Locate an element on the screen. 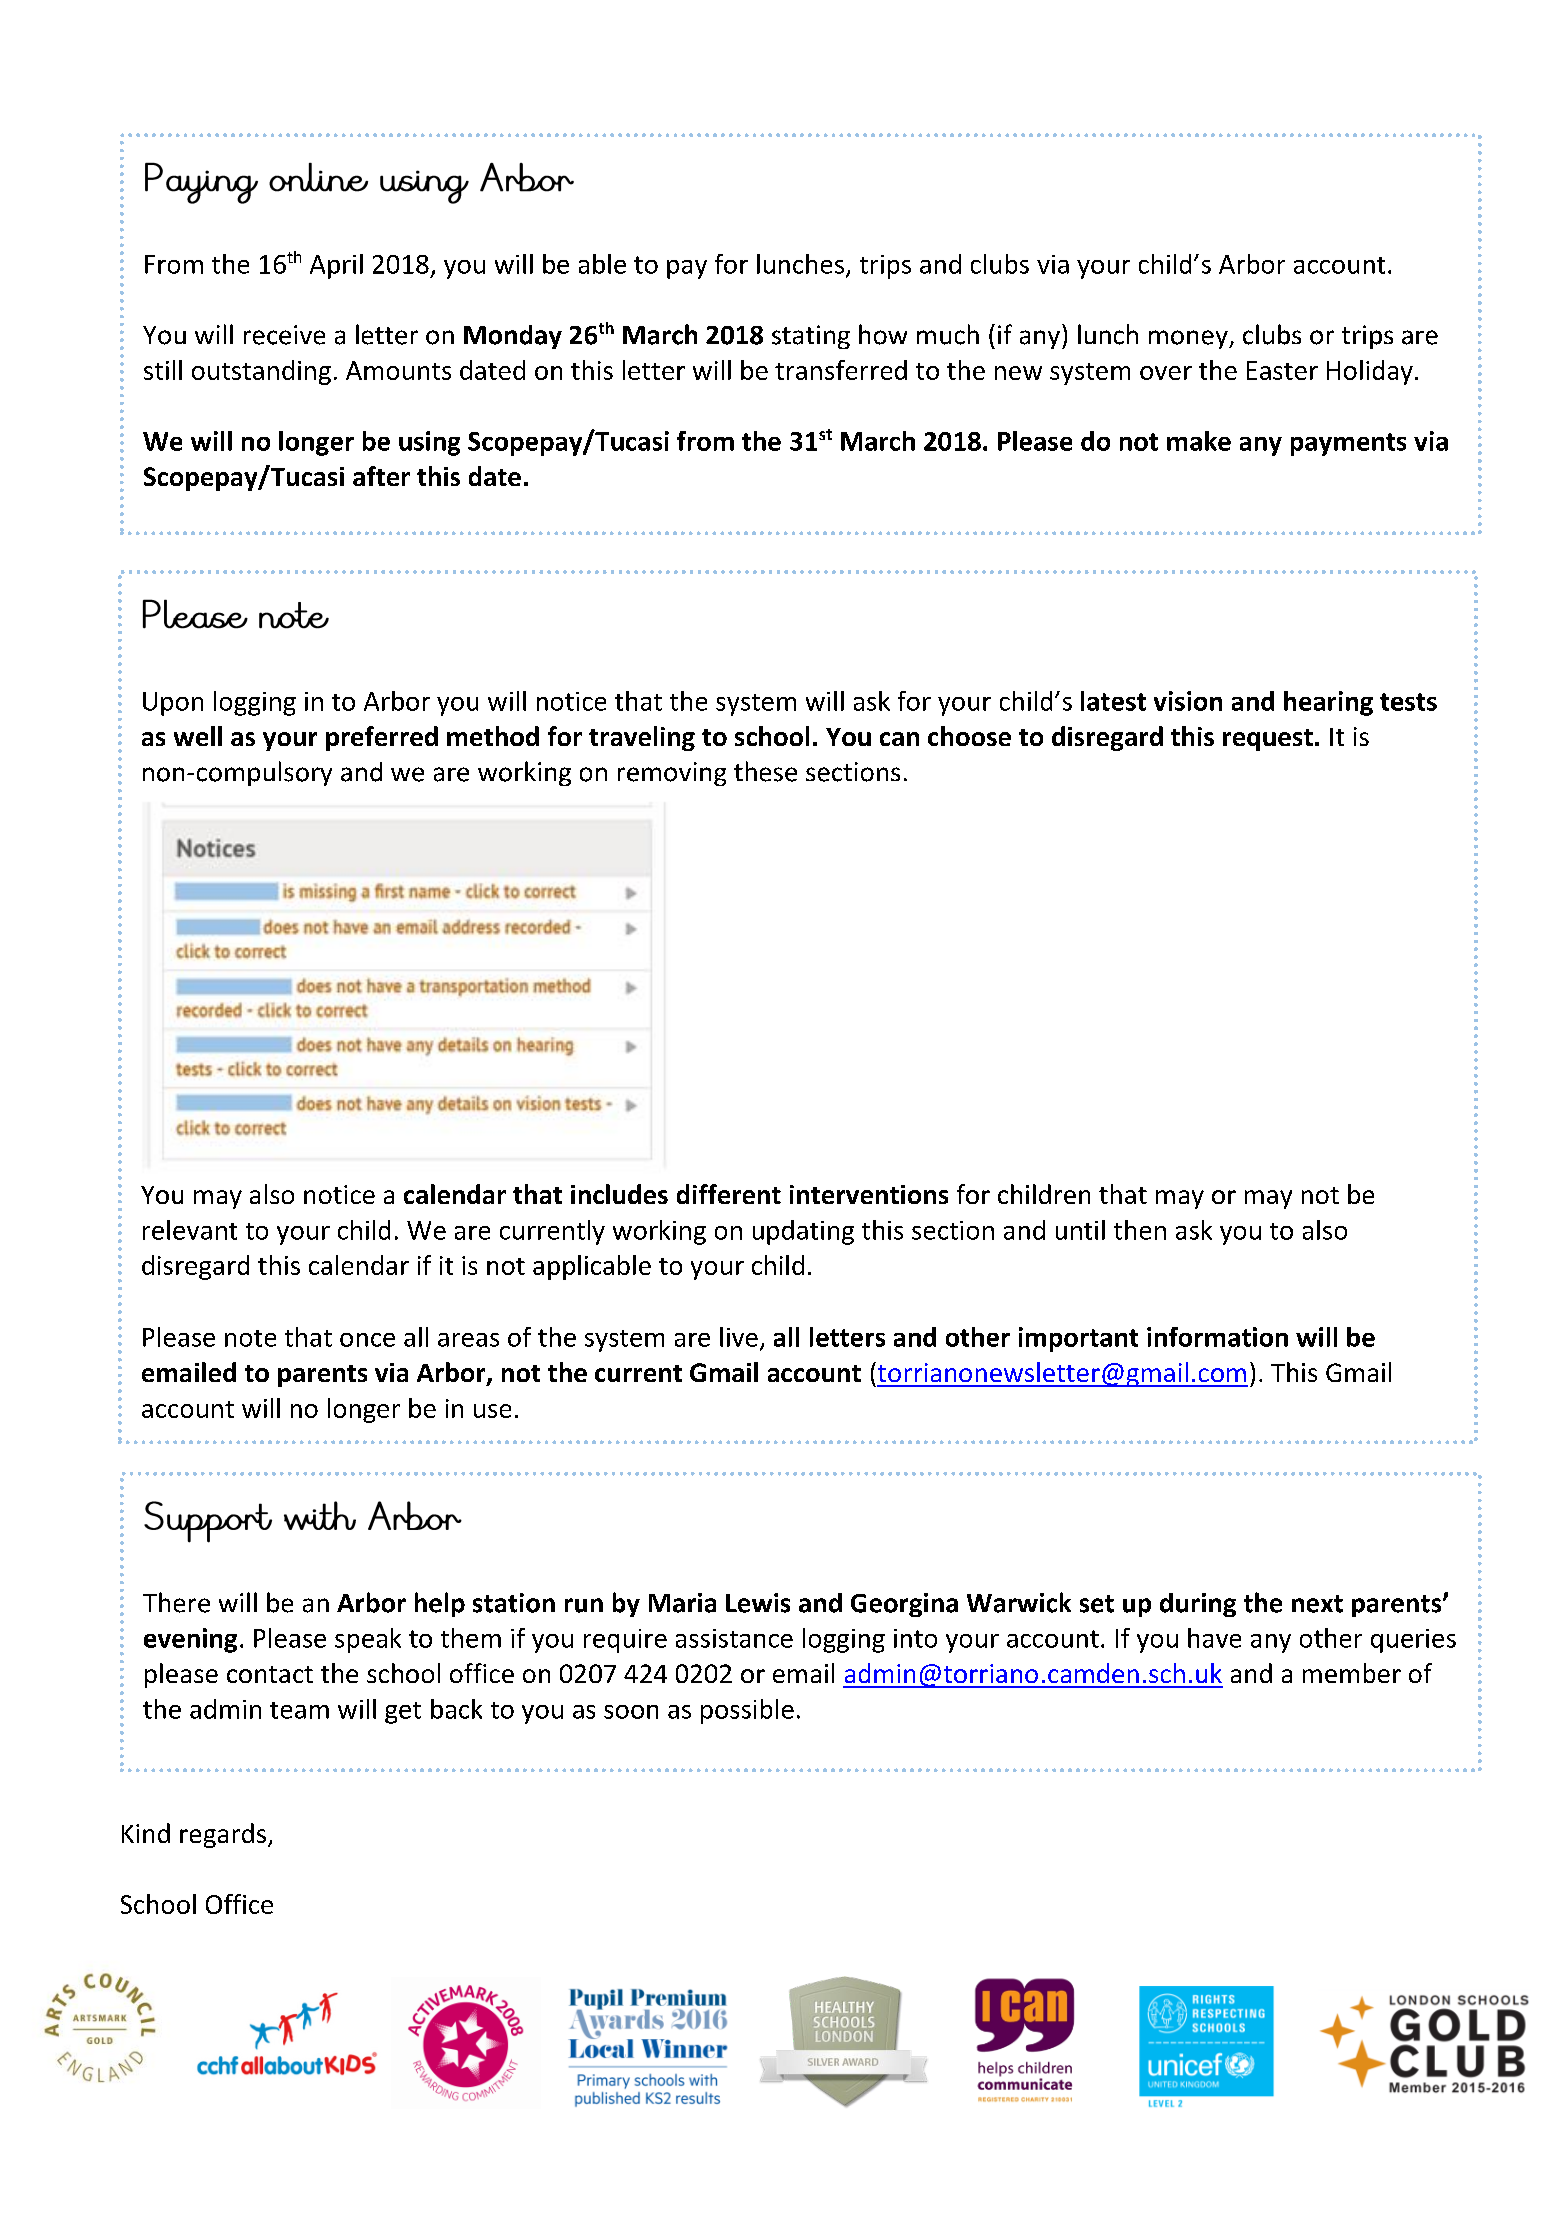 This screenshot has height=2218, width=1568. relevant is located at coordinates (190, 1230).
